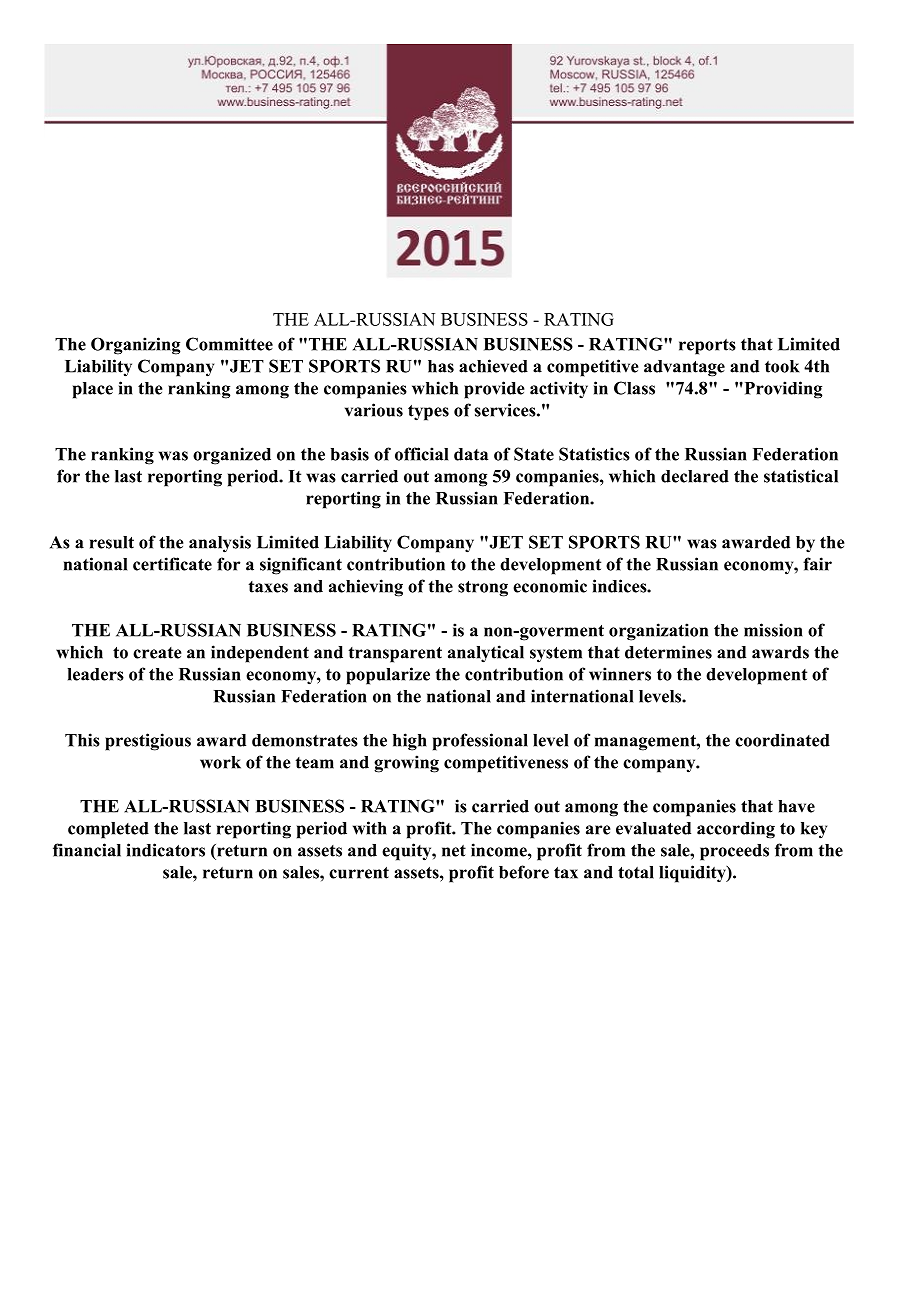 The height and width of the screenshot is (1308, 924). I want to click on indicators, so click(166, 850).
